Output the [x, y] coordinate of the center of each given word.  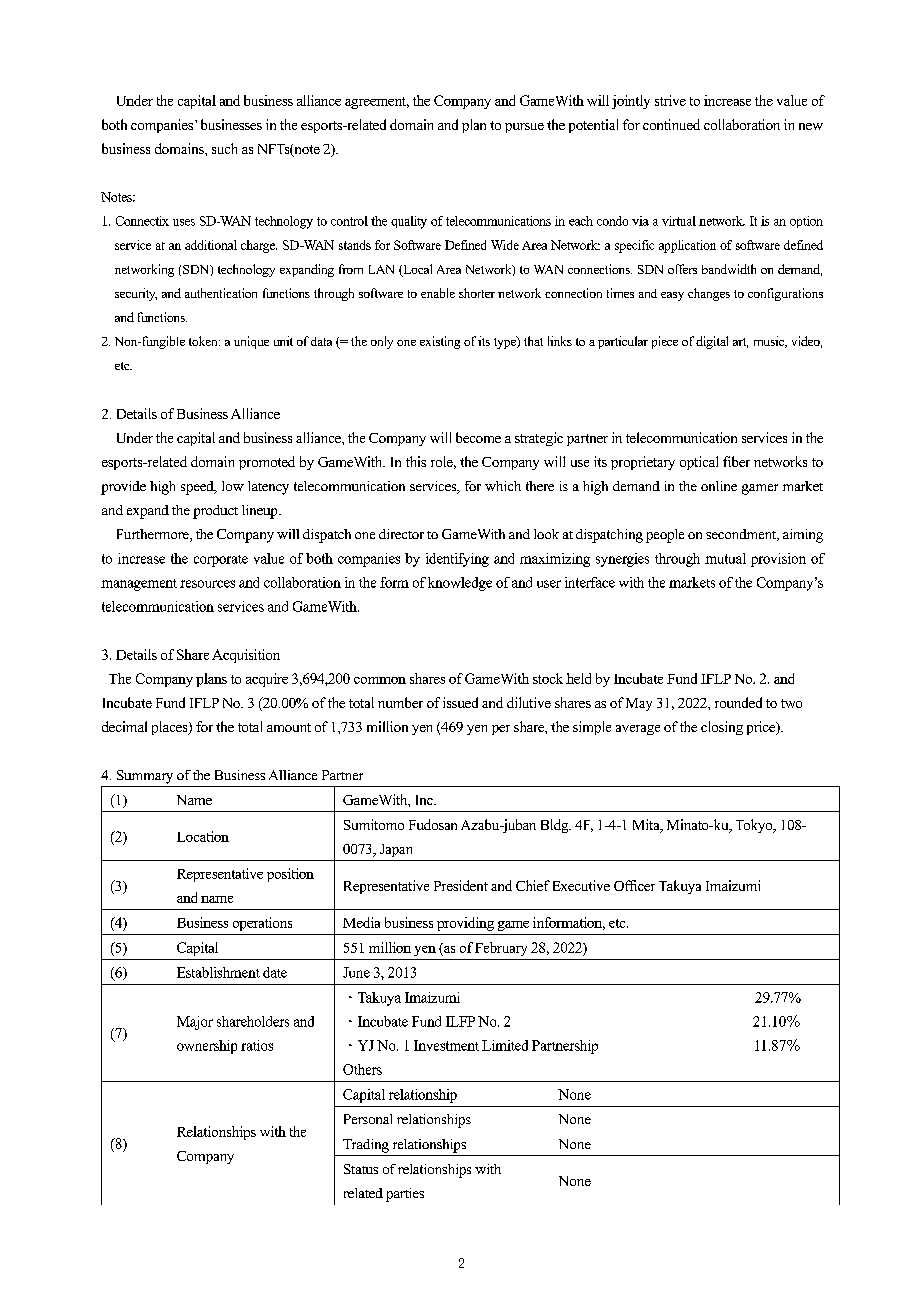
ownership [207, 1047]
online [719, 486]
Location [203, 836]
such [224, 148]
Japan [396, 850]
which [503, 486]
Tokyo [755, 826]
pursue [524, 128]
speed [198, 488]
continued [671, 124]
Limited [505, 1045]
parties [405, 1195]
